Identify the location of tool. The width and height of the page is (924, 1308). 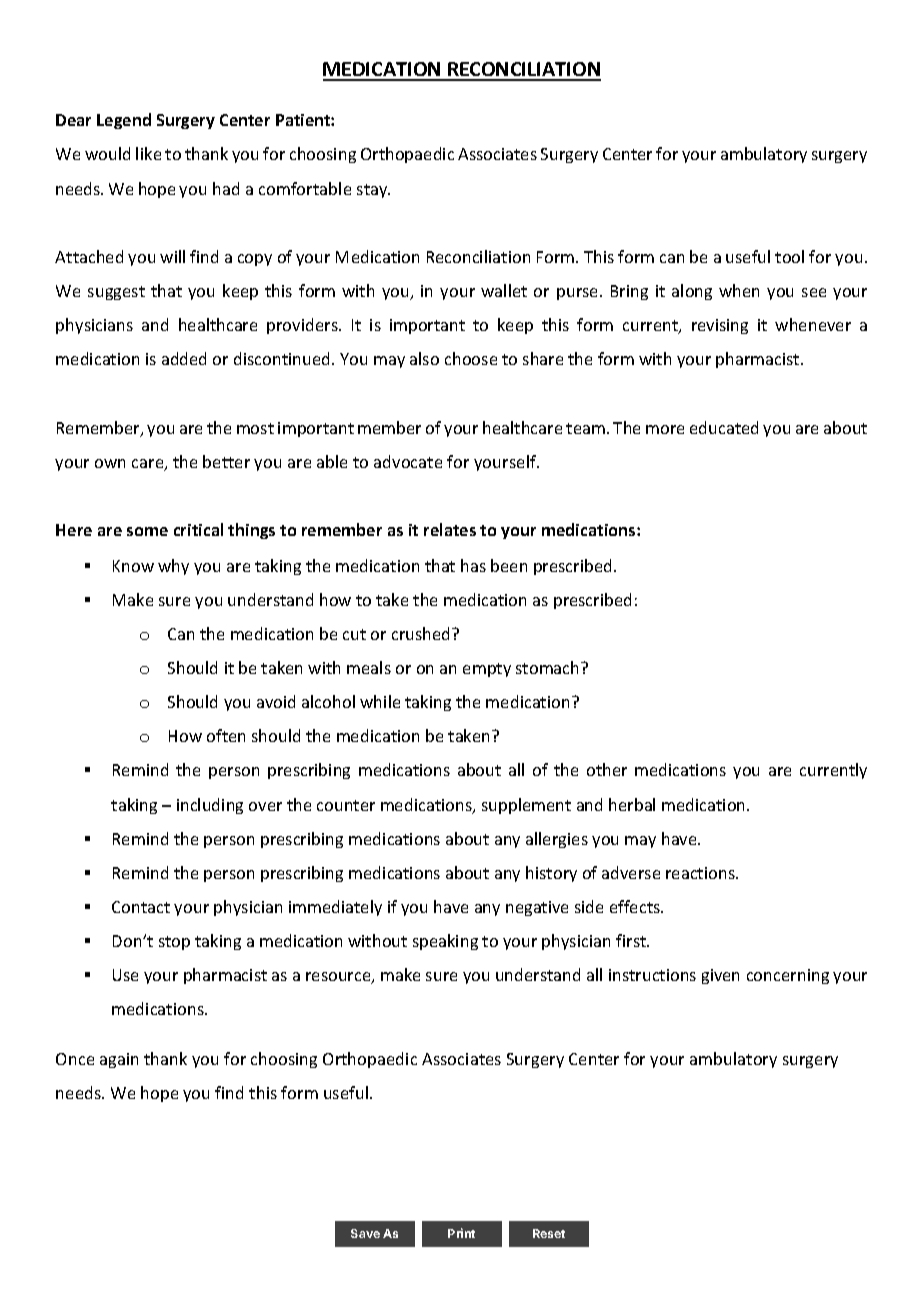
(789, 256).
